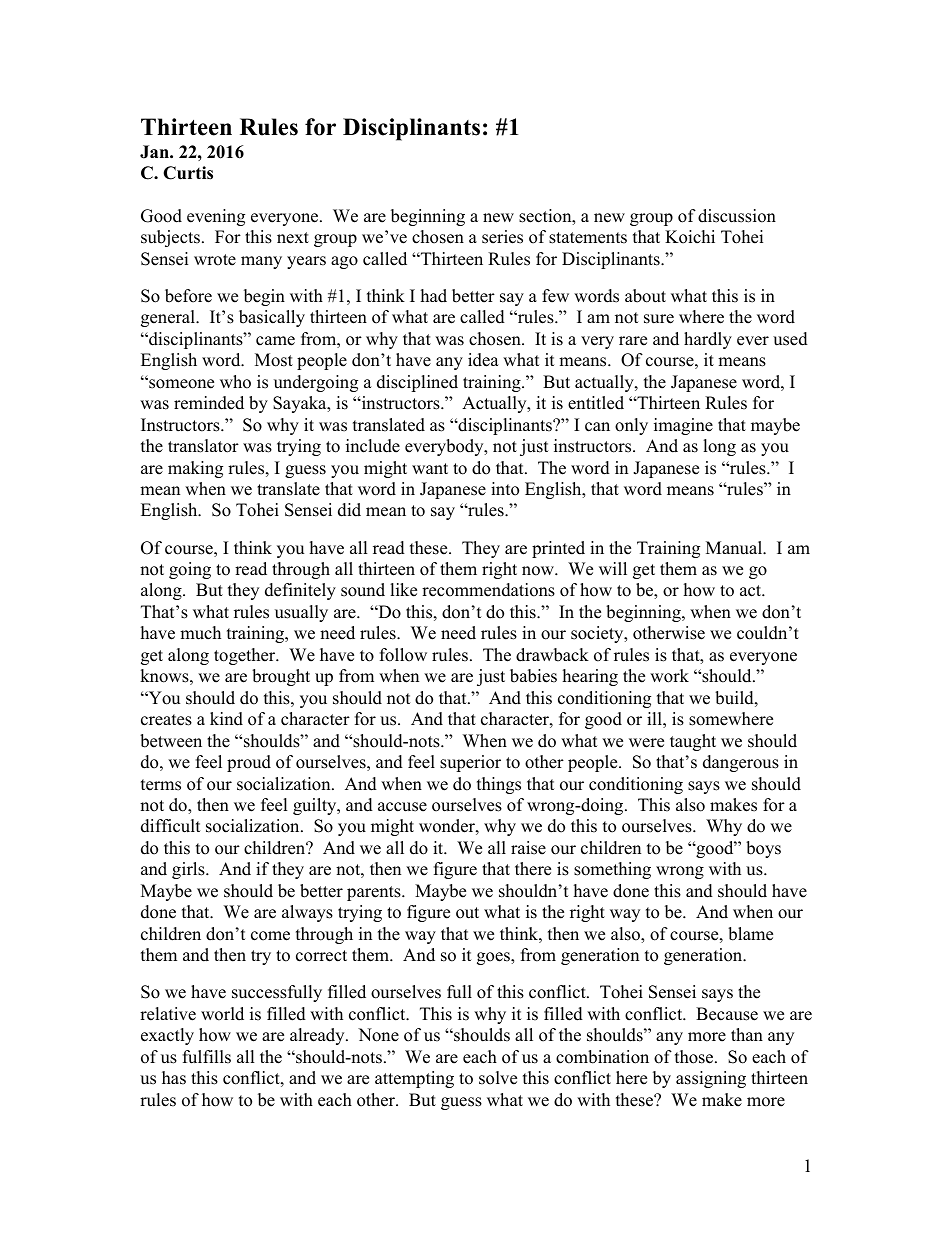 The image size is (952, 1233). Describe the element at coordinates (683, 426) in the screenshot. I see `imagine` at that location.
